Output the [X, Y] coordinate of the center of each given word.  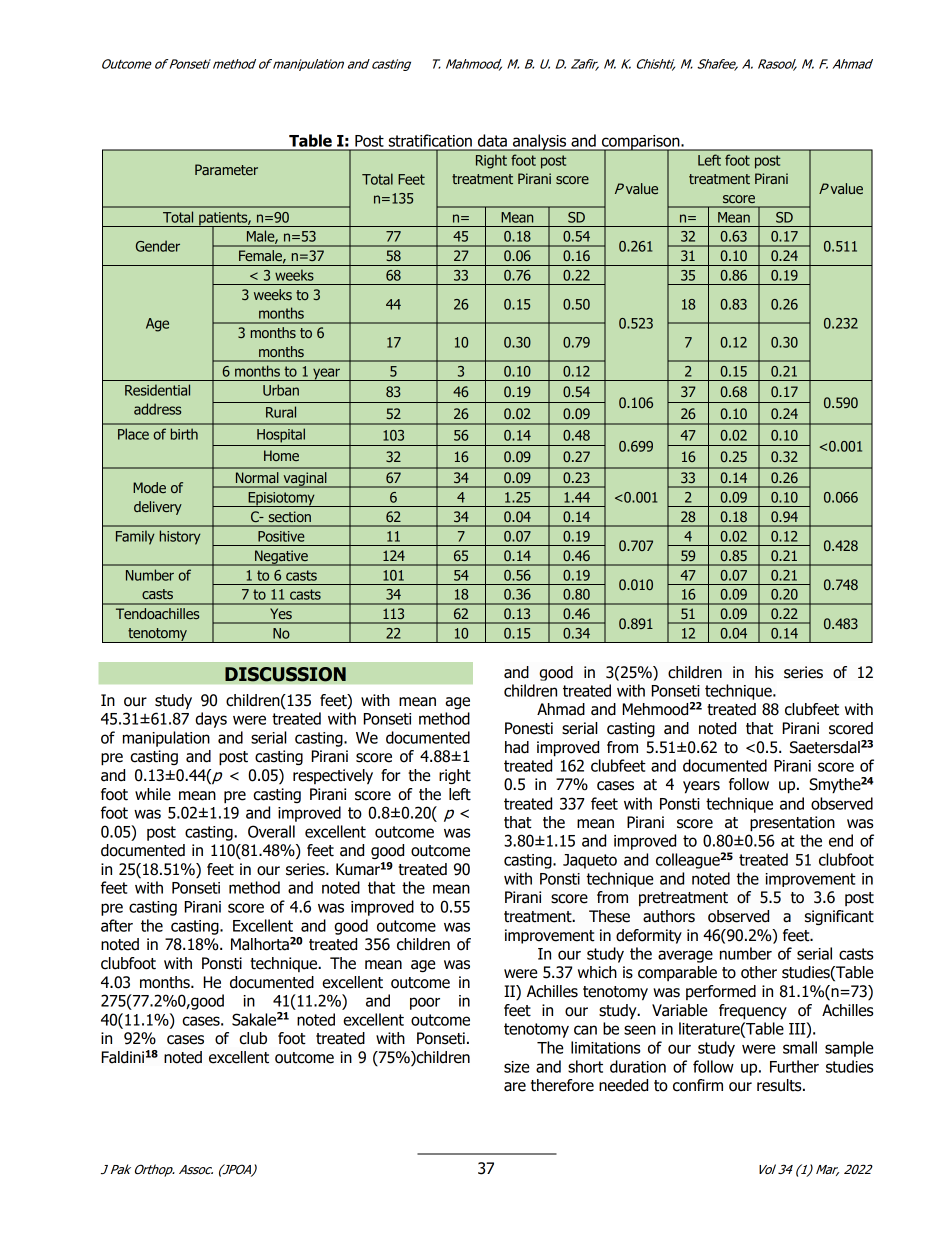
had [517, 747]
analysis [540, 142]
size [516, 1067]
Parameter [226, 169]
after [117, 925]
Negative [281, 558]
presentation [792, 824]
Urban [281, 390]
